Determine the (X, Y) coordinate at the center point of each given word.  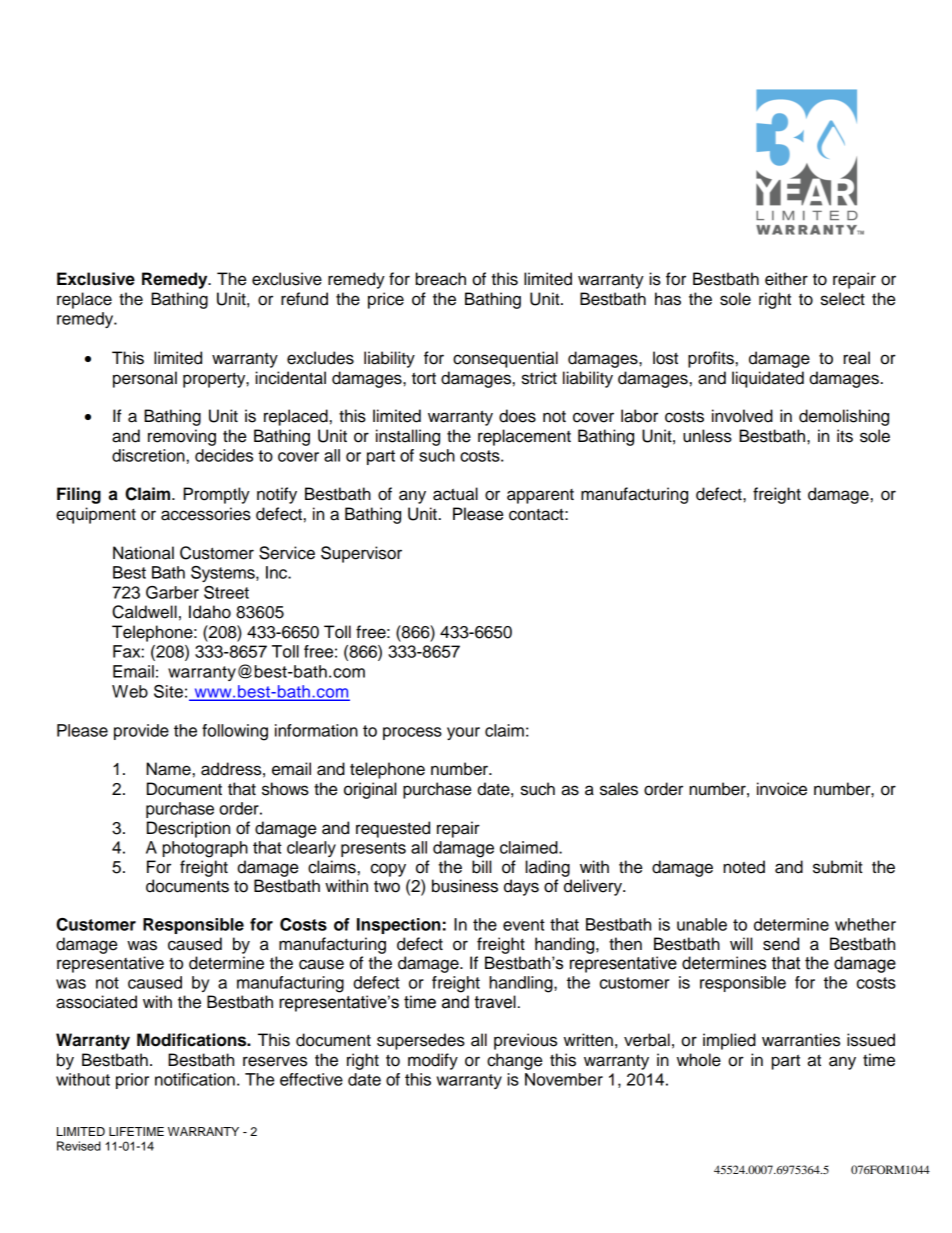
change (514, 1061)
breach (441, 279)
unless (707, 436)
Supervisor (361, 554)
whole (699, 1060)
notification (195, 1079)
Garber (172, 592)
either (786, 279)
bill (481, 867)
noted (744, 867)
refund (304, 299)
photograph (205, 849)
